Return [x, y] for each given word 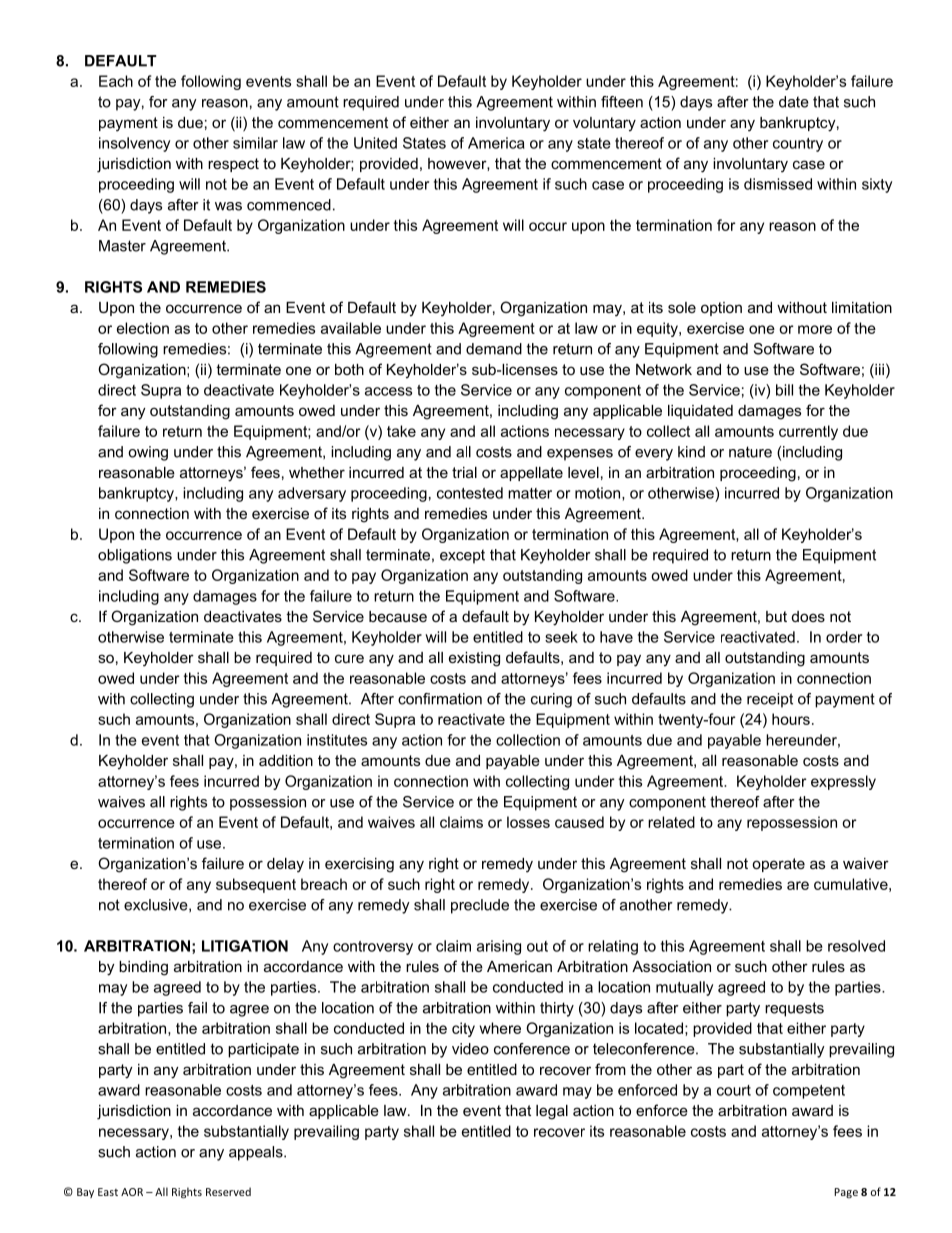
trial [464, 472]
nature [750, 452]
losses [528, 822]
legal [552, 1112]
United [375, 143]
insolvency [134, 144]
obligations [135, 556]
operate [778, 865]
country [798, 145]
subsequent [256, 885]
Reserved [228, 1191]
